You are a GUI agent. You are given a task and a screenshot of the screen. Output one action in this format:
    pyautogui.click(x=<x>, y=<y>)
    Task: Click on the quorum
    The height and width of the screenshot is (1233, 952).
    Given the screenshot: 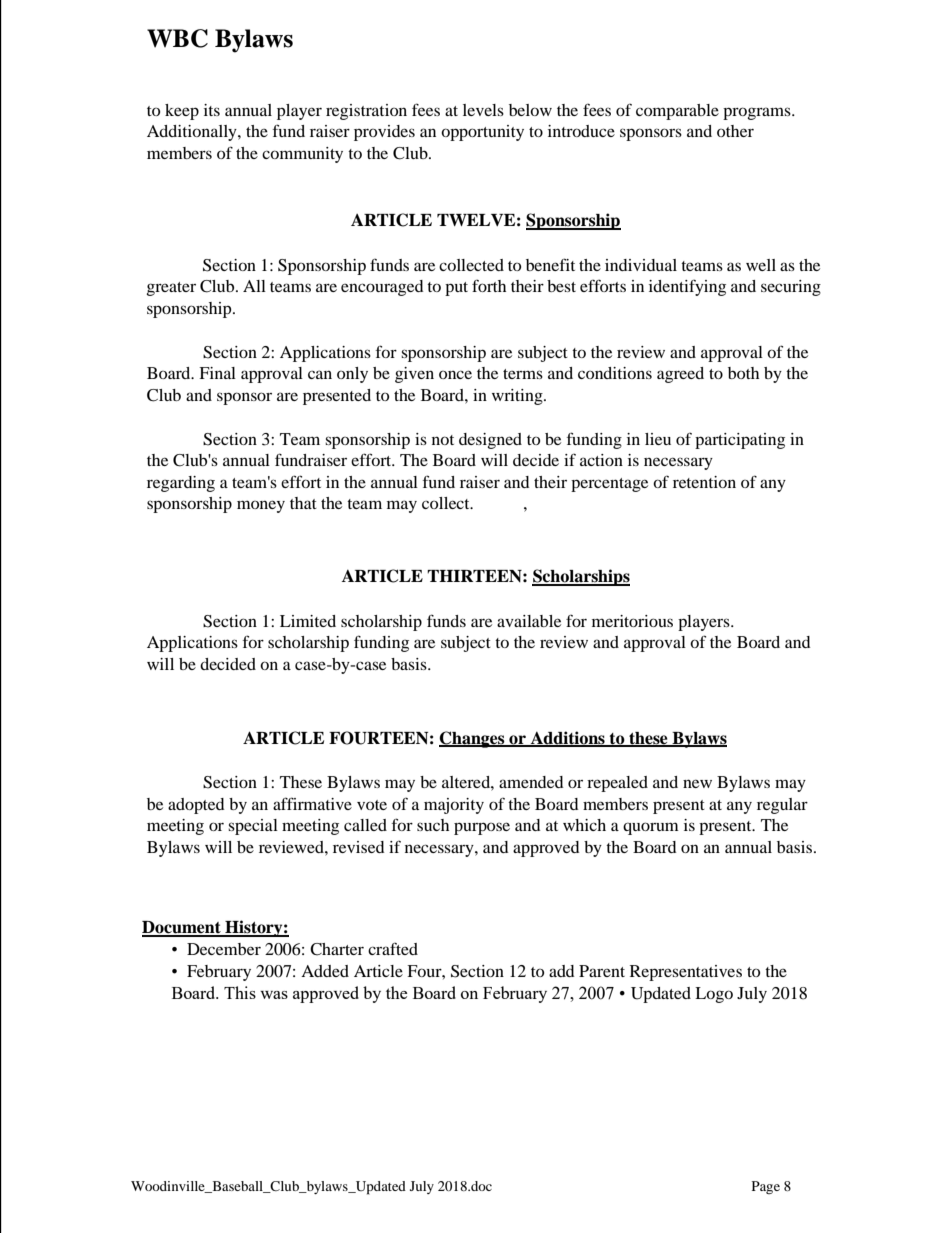 What is the action you would take?
    pyautogui.click(x=651, y=828)
